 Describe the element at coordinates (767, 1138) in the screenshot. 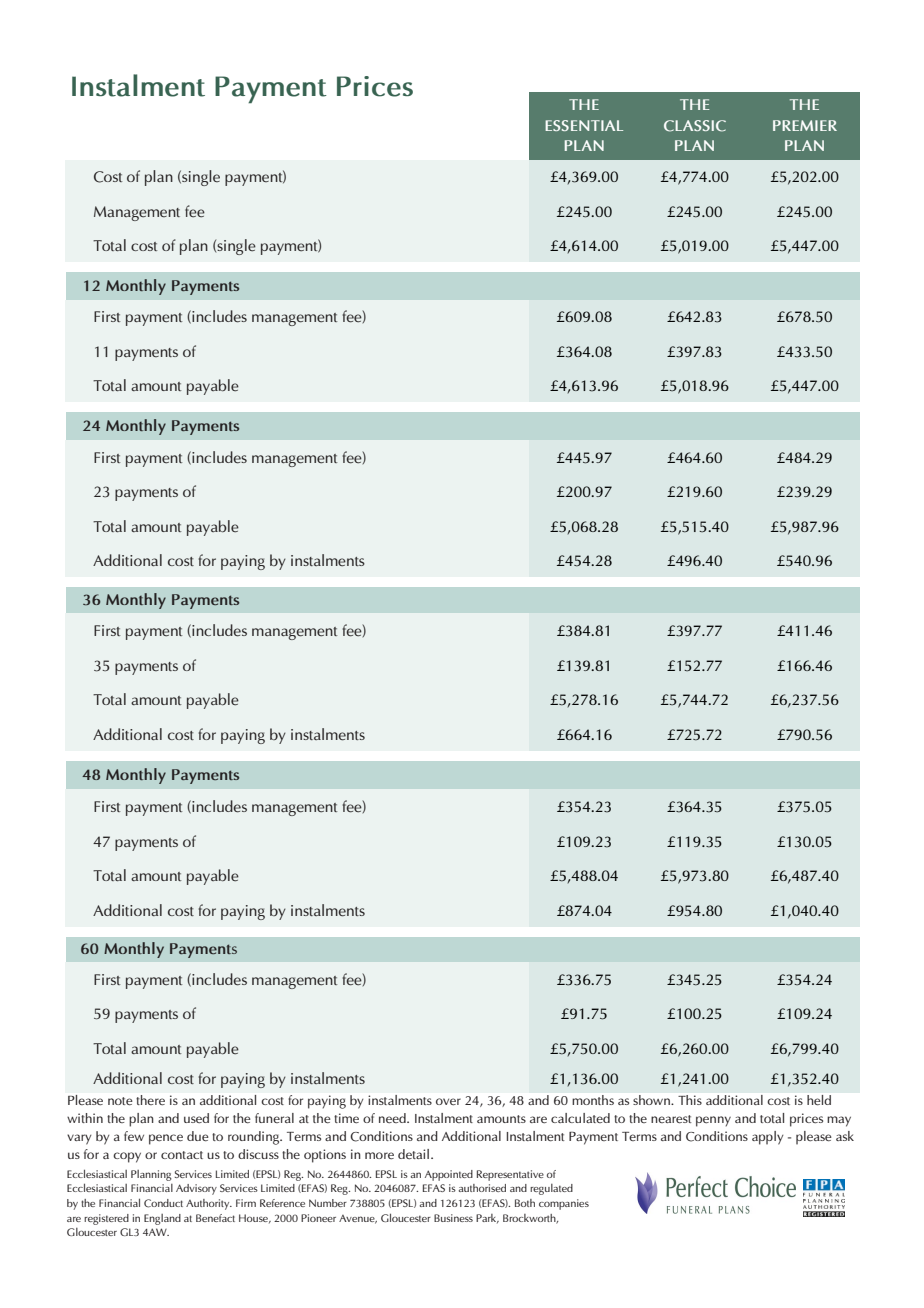

I see `apply` at that location.
